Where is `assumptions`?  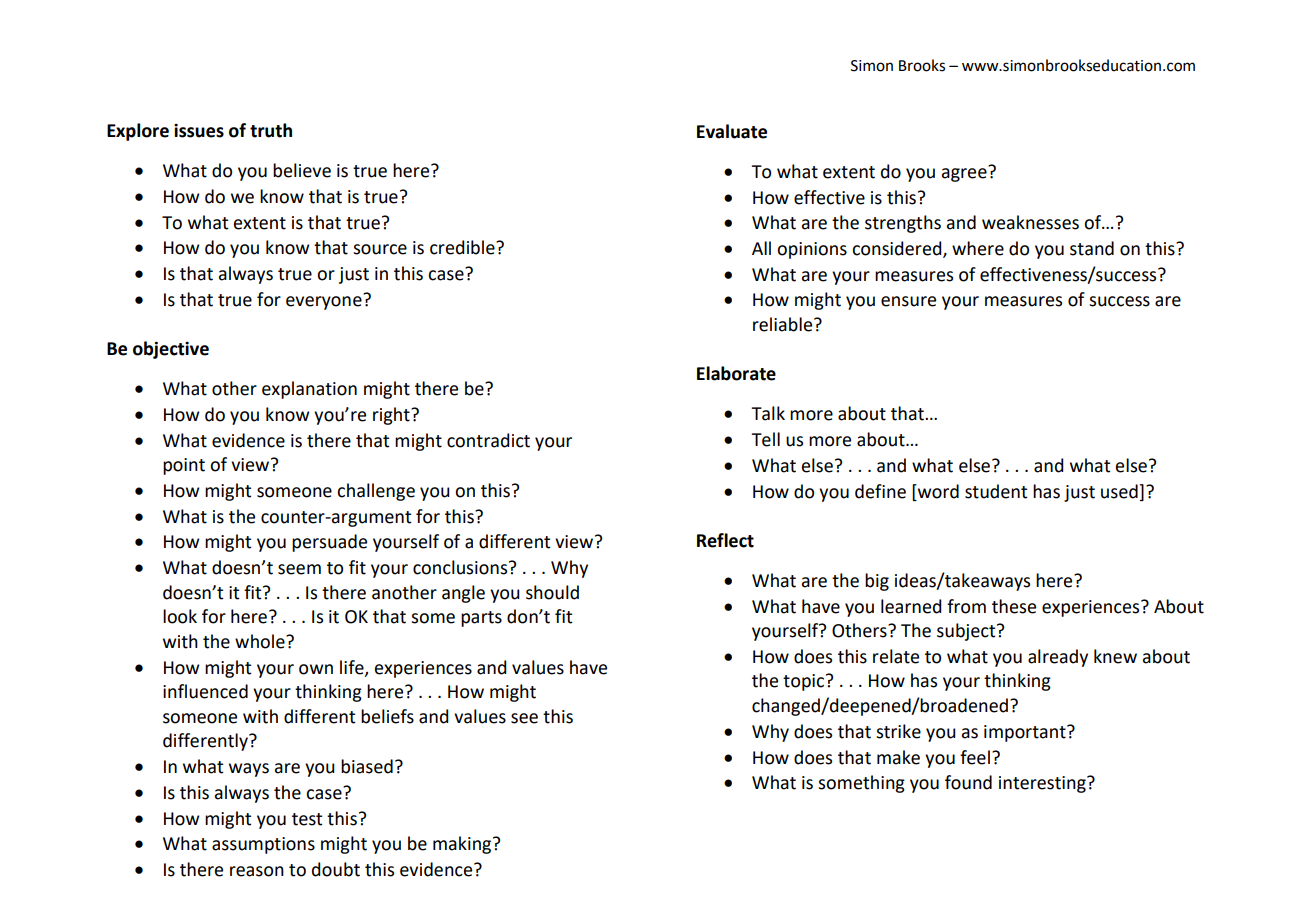 assumptions is located at coordinates (263, 845).
